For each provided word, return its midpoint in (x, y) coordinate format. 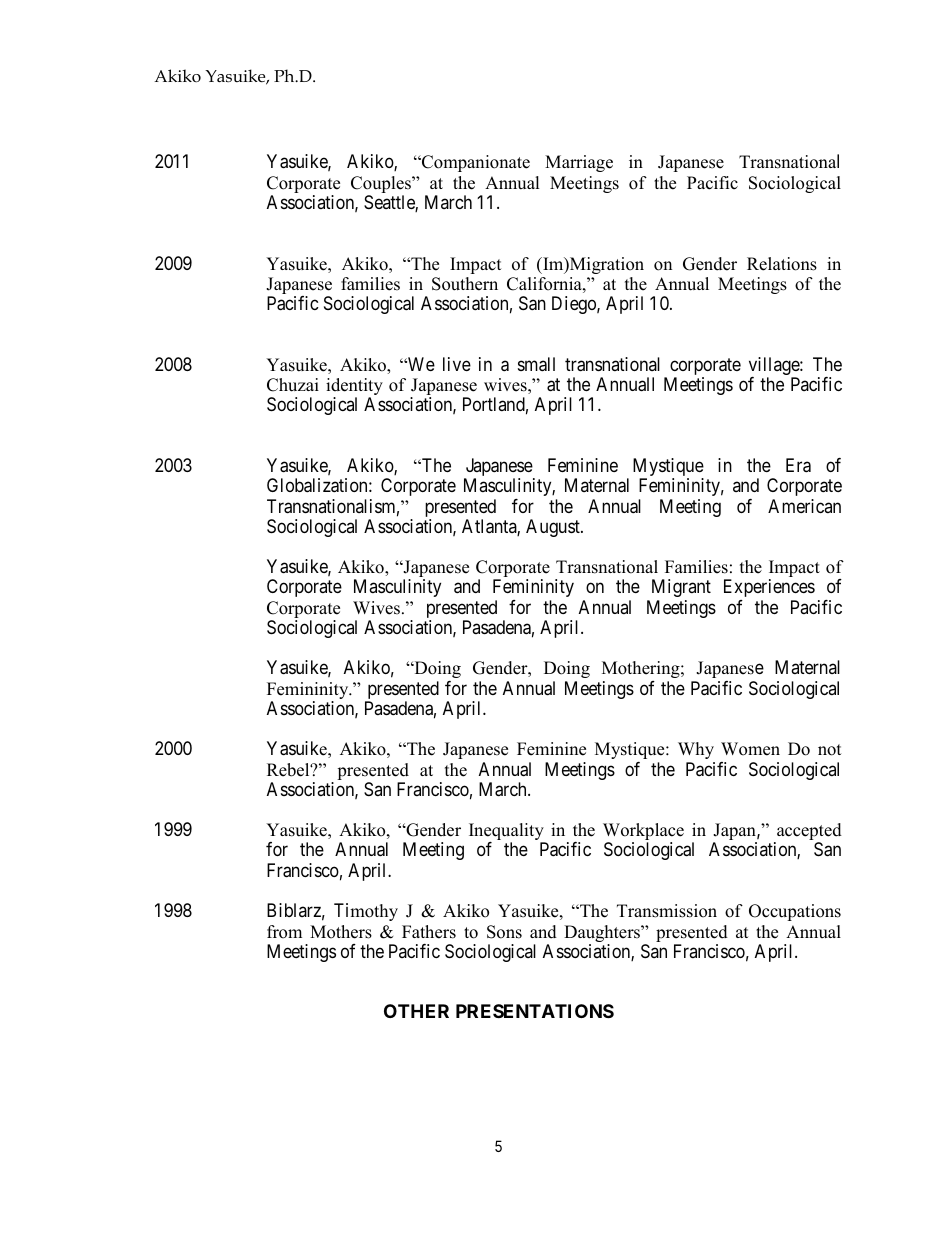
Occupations (795, 912)
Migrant (681, 588)
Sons (504, 932)
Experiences (769, 588)
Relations (782, 264)
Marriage (579, 163)
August (554, 528)
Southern (465, 284)
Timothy (366, 912)
